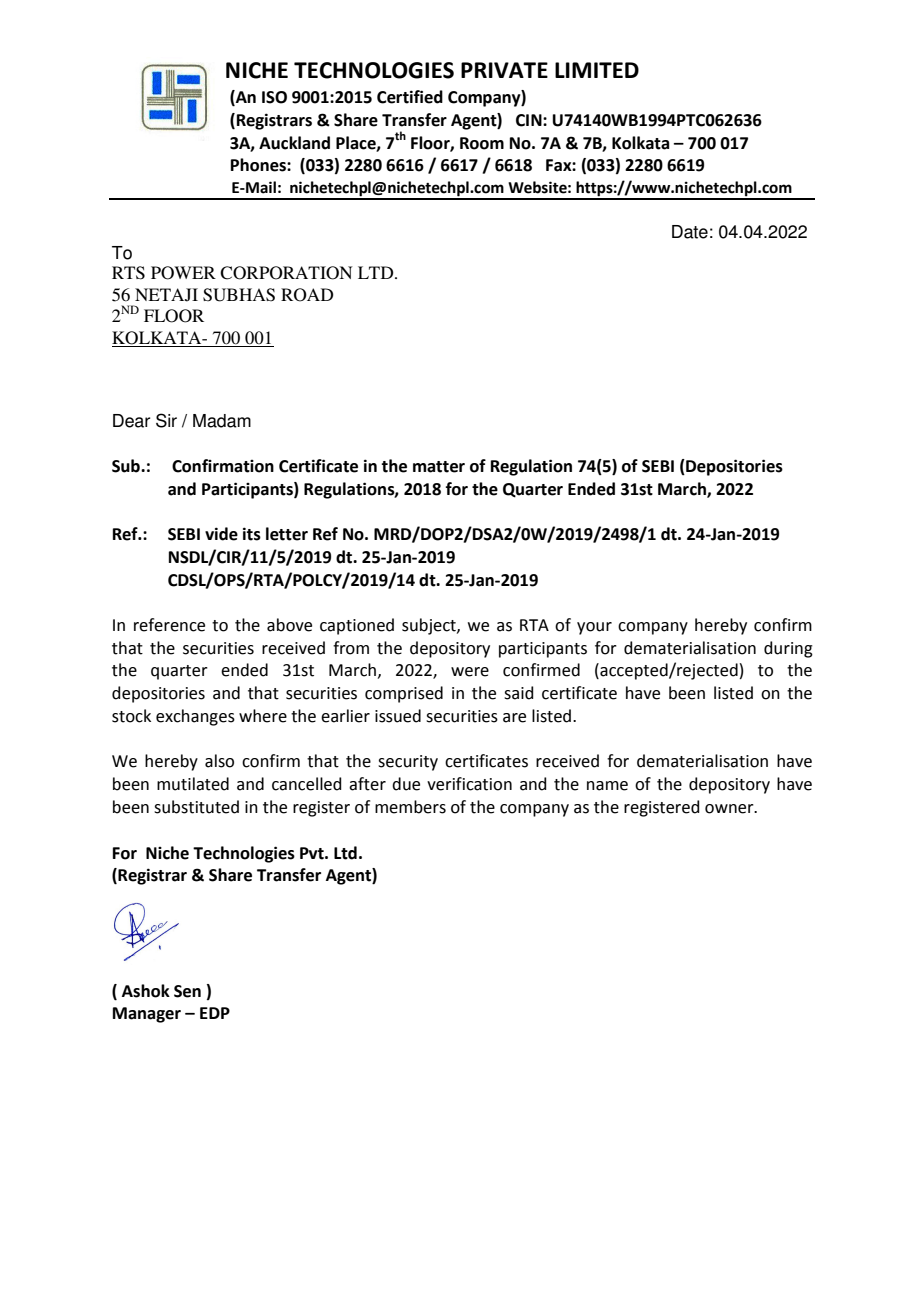 This screenshot has width=924, height=1308. Describe the element at coordinates (607, 786) in the screenshot. I see `name` at that location.
